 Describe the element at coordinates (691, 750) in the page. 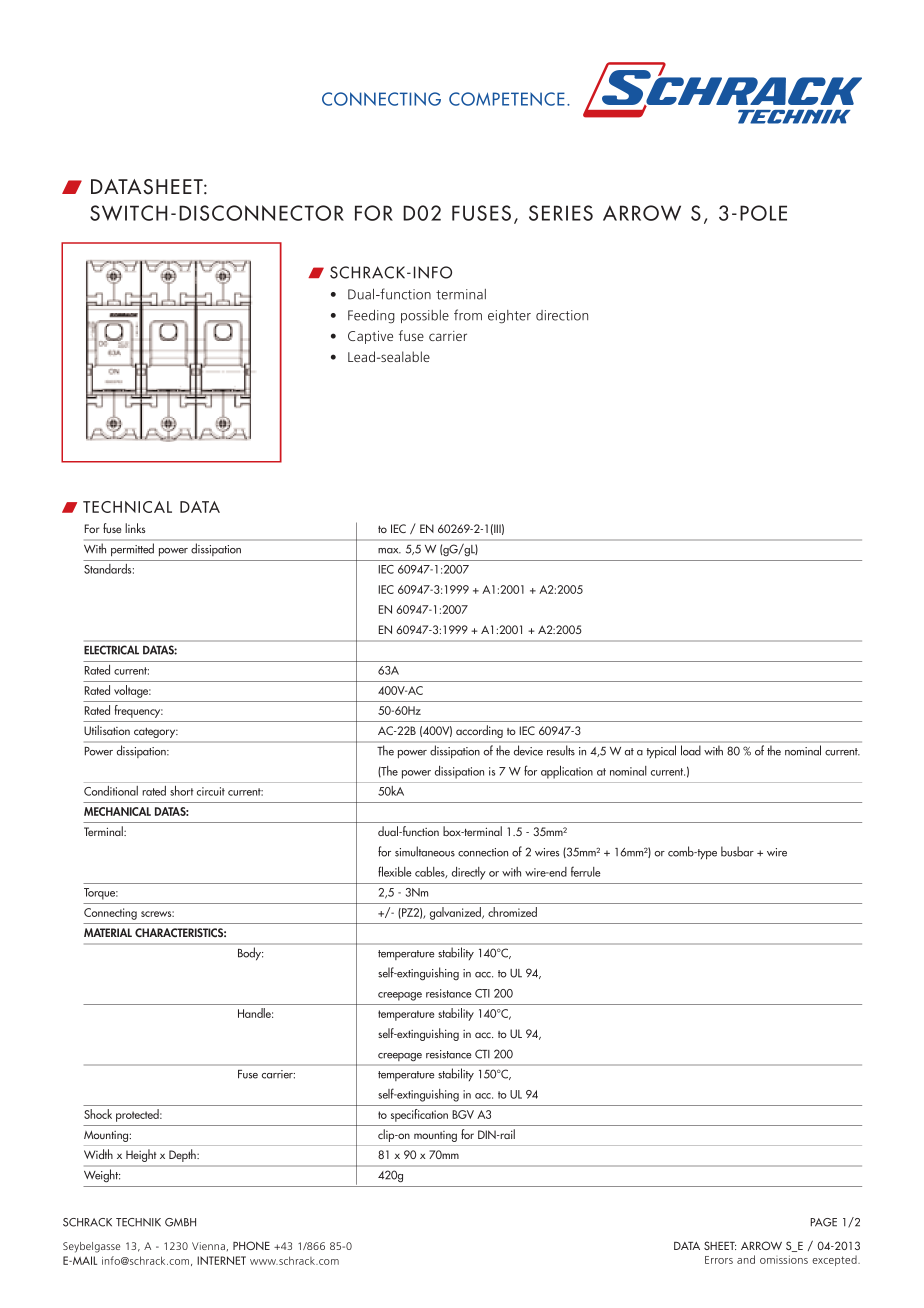

I see `load` at that location.
